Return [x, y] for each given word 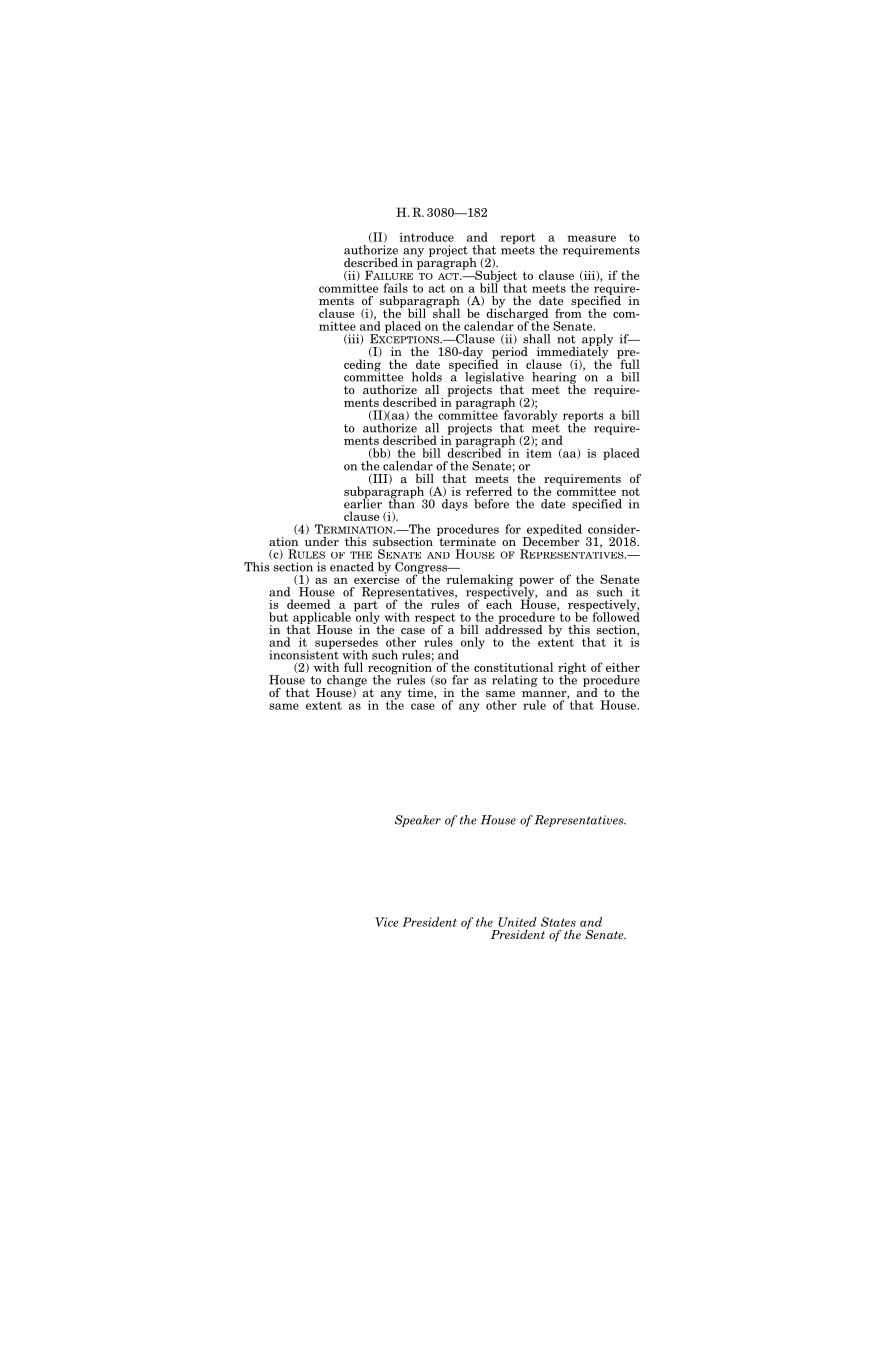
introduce [426, 237]
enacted [352, 567]
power [536, 583]
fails [395, 288]
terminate [466, 540]
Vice [386, 922]
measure [592, 238]
